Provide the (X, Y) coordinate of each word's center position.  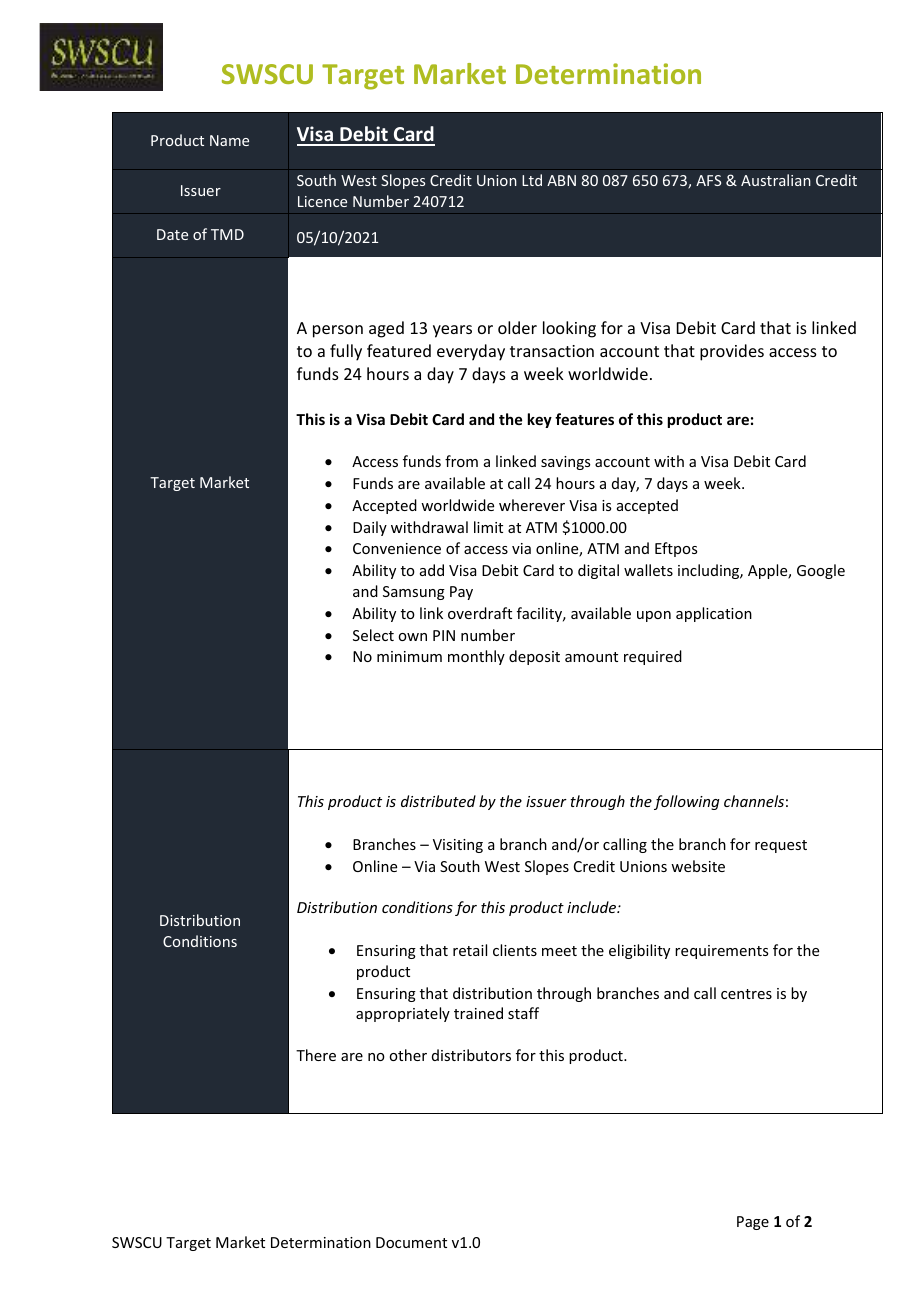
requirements (721, 952)
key (540, 420)
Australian (776, 180)
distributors (471, 1055)
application (714, 614)
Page (753, 1223)
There (316, 1055)
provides (732, 352)
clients (515, 950)
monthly (476, 657)
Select (373, 635)
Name (229, 140)
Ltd (532, 180)
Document (411, 1242)
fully (346, 352)
